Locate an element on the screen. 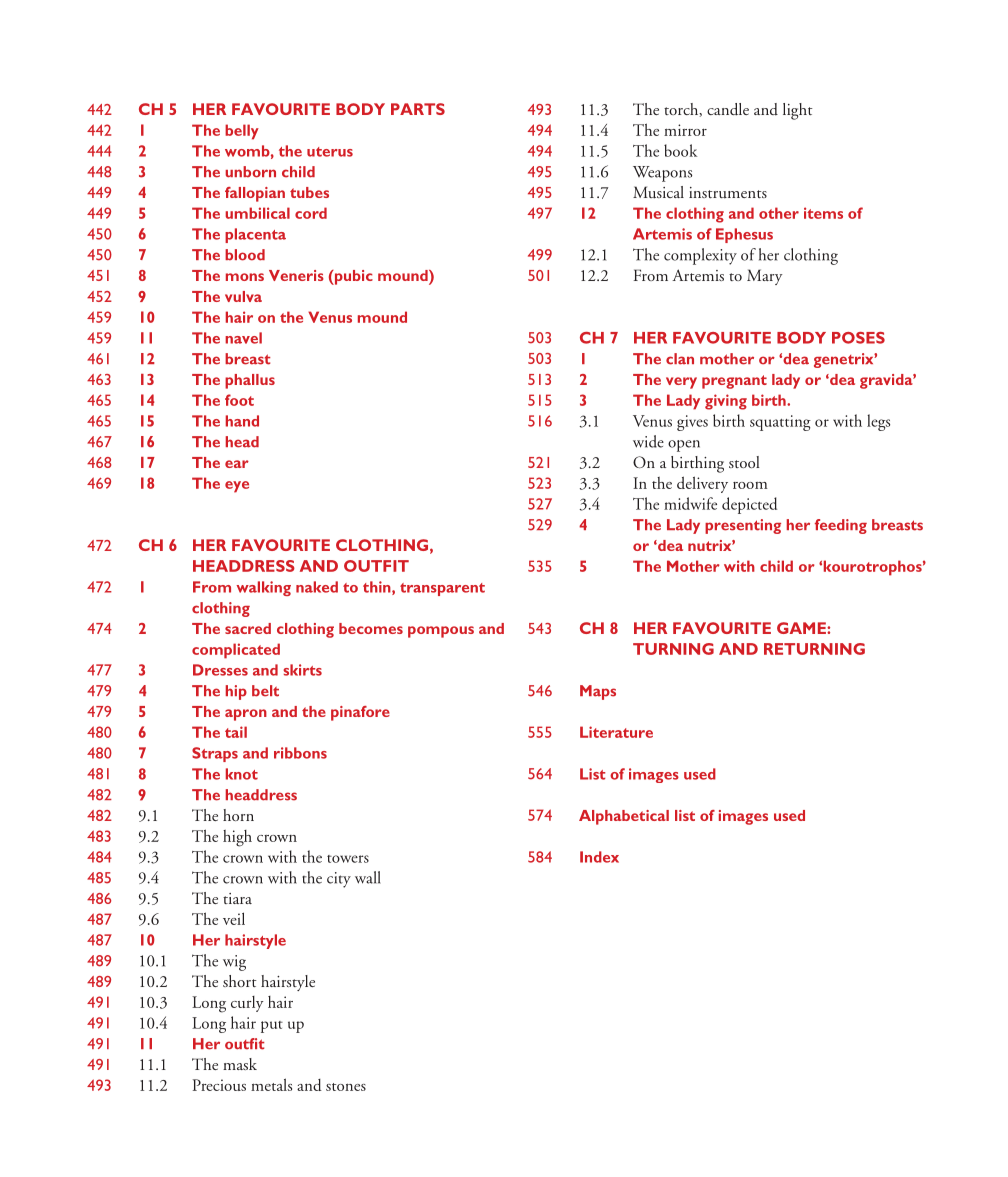 The width and height of the screenshot is (1008, 1177). transparent is located at coordinates (442, 589).
